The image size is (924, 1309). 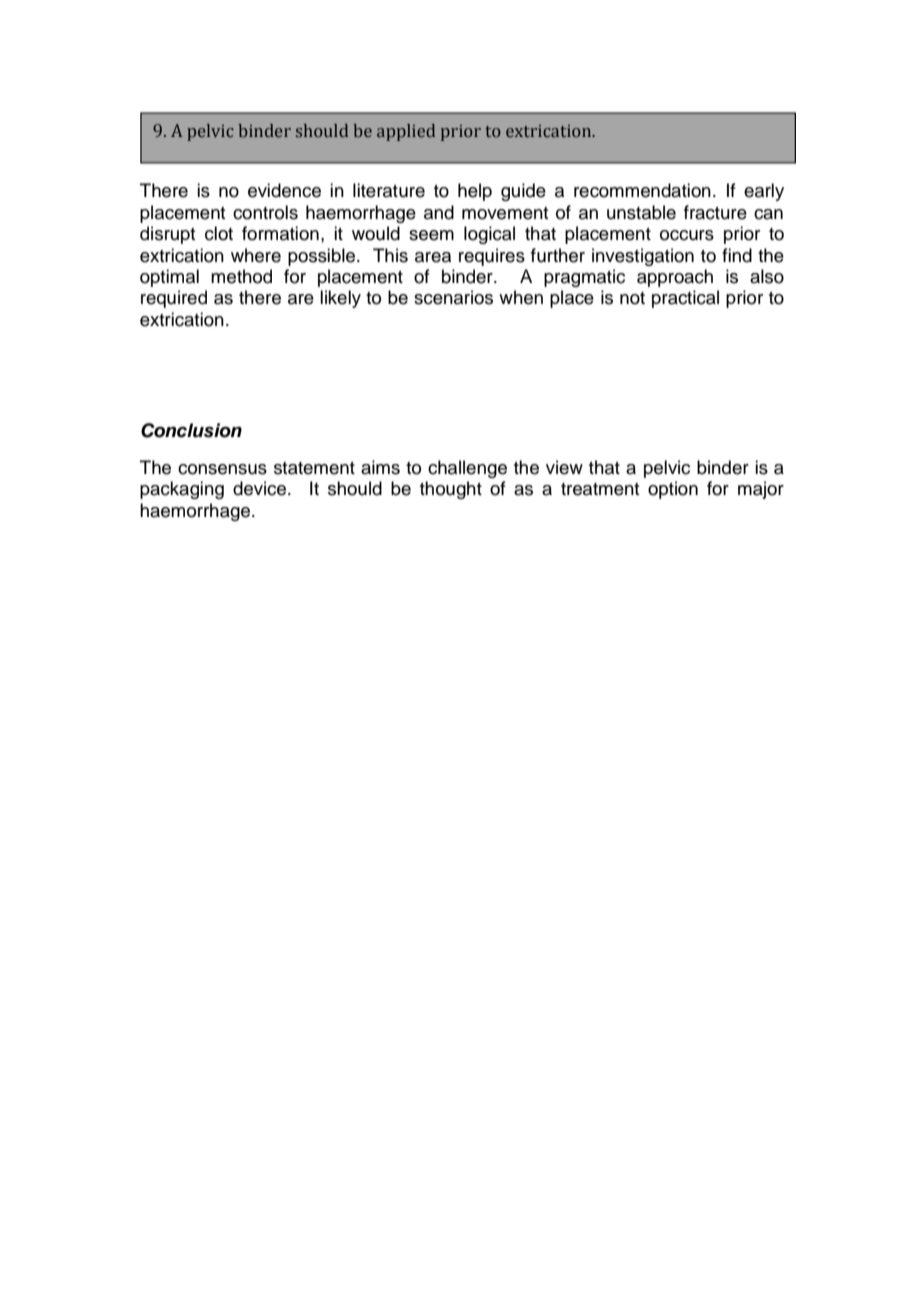 What do you see at coordinates (453, 297) in the screenshot?
I see `scenarios` at bounding box center [453, 297].
